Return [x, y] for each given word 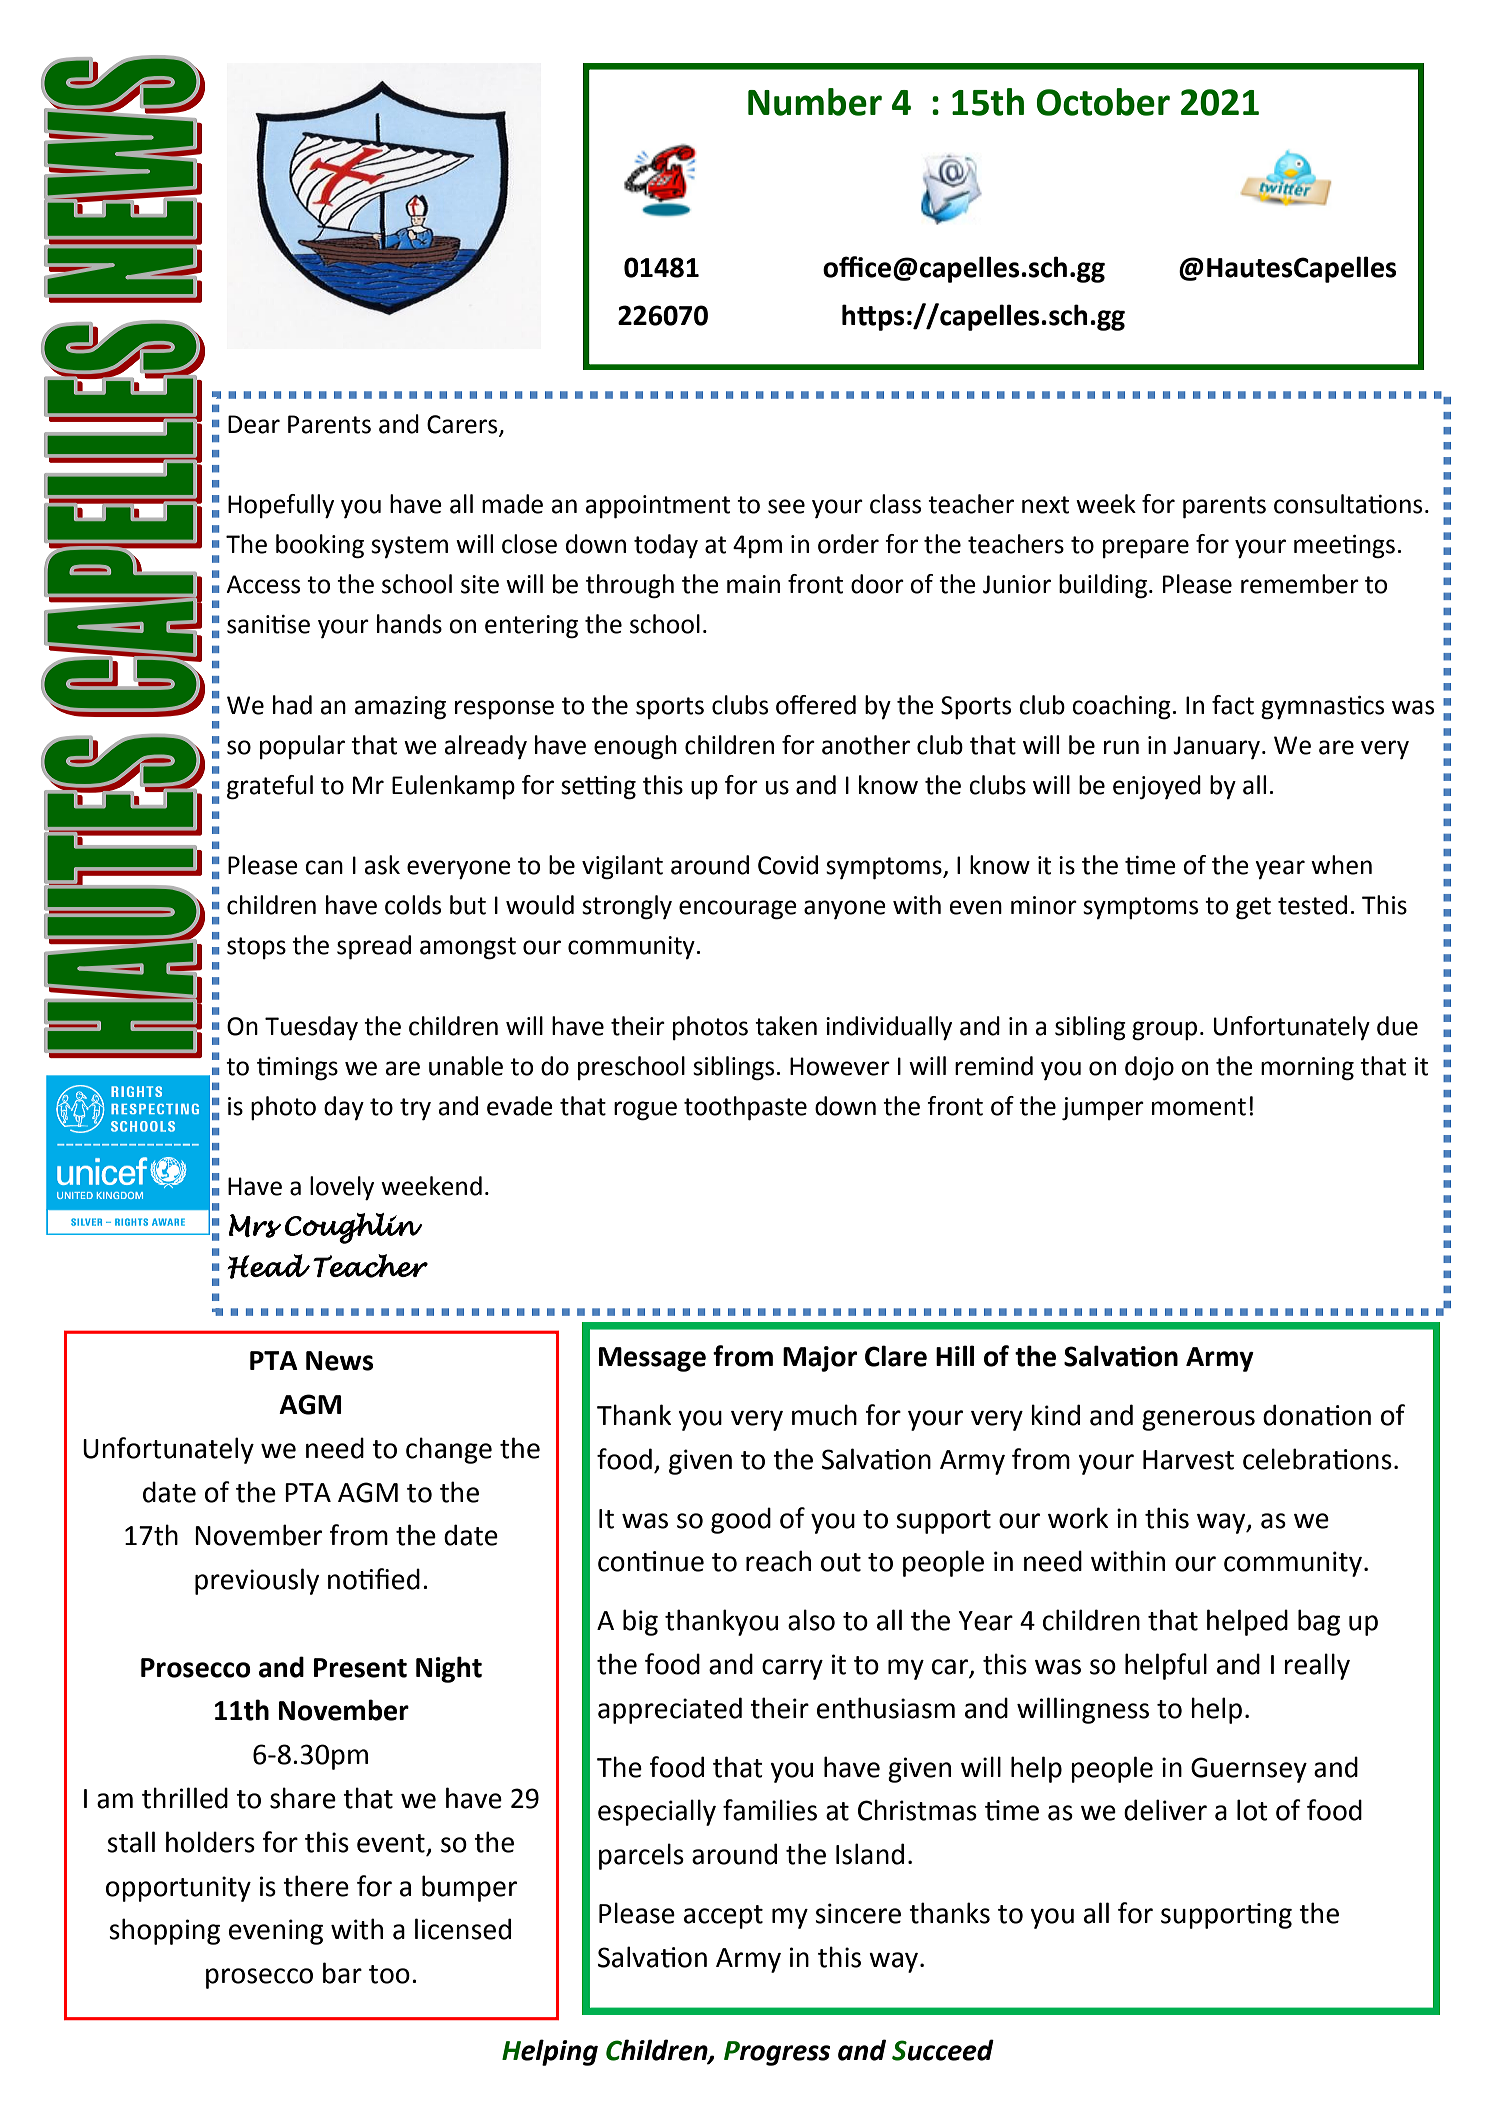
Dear [254, 424]
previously [257, 1581]
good [741, 1520]
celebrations [1317, 1459]
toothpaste [745, 1108]
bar [342, 1973]
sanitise [268, 624]
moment [1199, 1107]
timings [297, 1069]
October [1103, 102]
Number [815, 102]
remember [1300, 584]
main [753, 584]
